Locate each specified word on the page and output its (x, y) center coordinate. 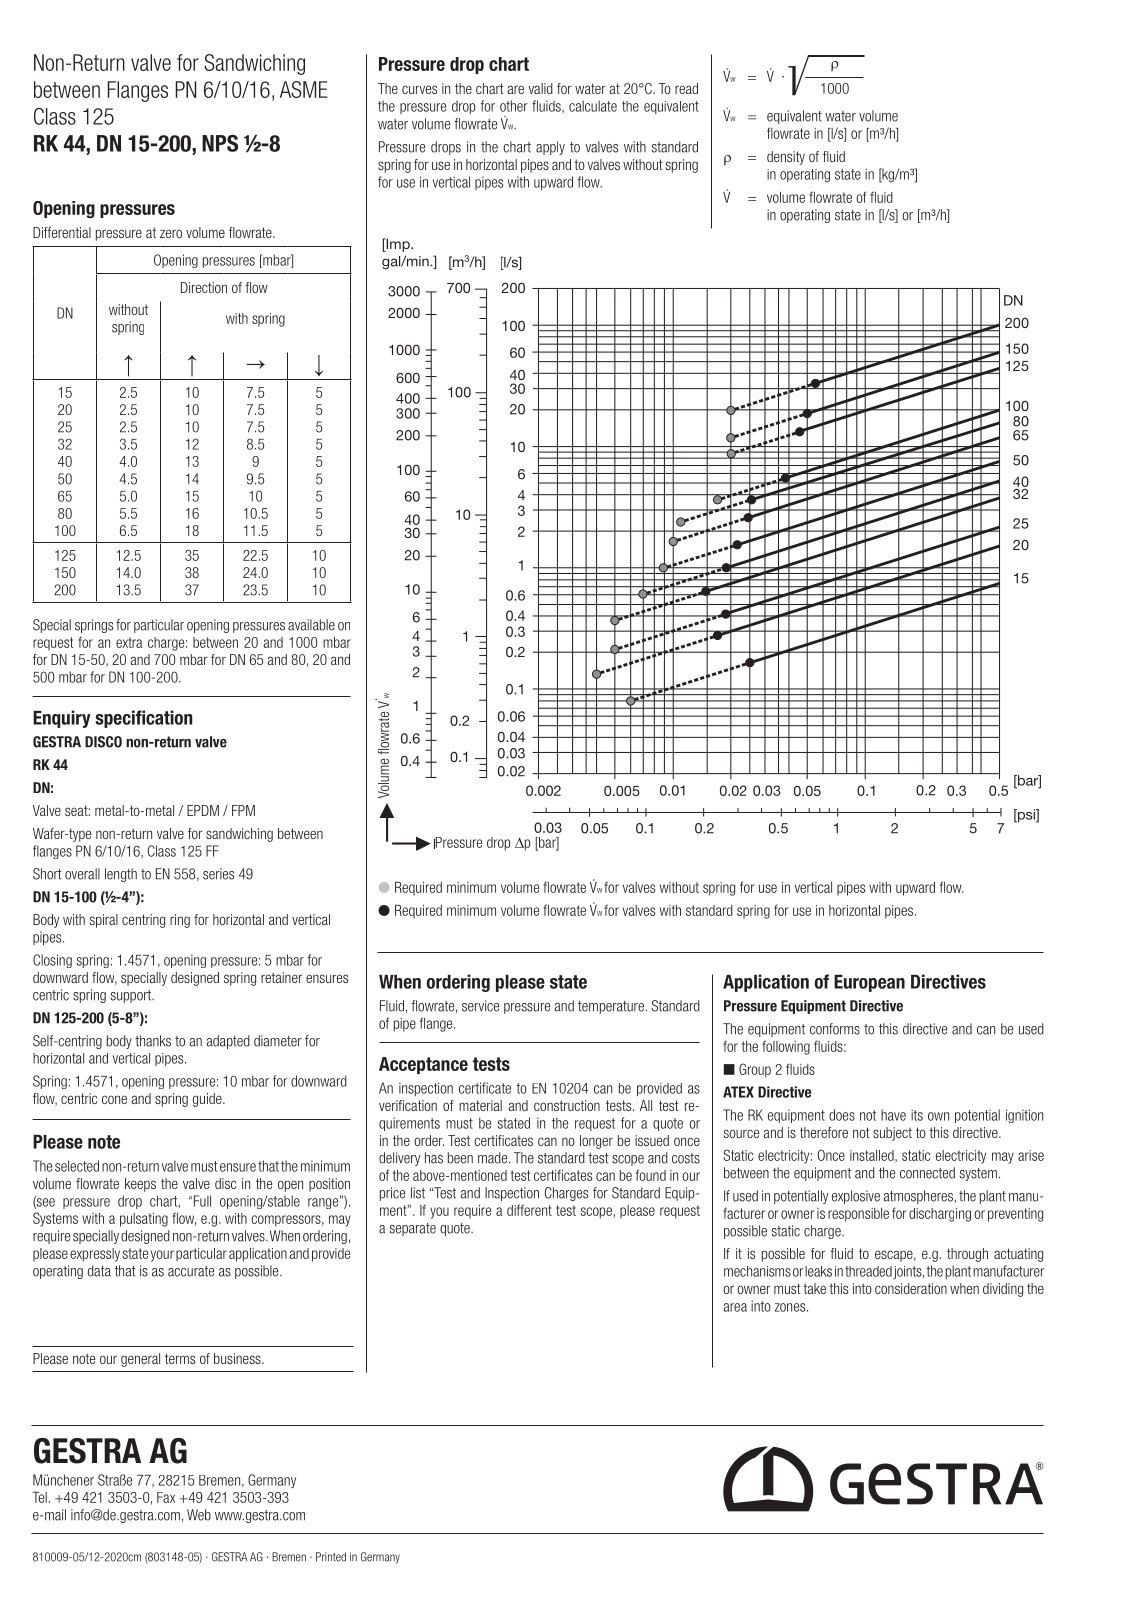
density (786, 158)
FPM (243, 810)
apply (550, 148)
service (480, 1006)
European (869, 983)
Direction (204, 287)
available (311, 625)
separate (413, 1229)
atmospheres (918, 1197)
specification (143, 719)
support (132, 996)
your (162, 1256)
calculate (593, 106)
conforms (835, 1029)
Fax (166, 1497)
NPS (220, 143)
